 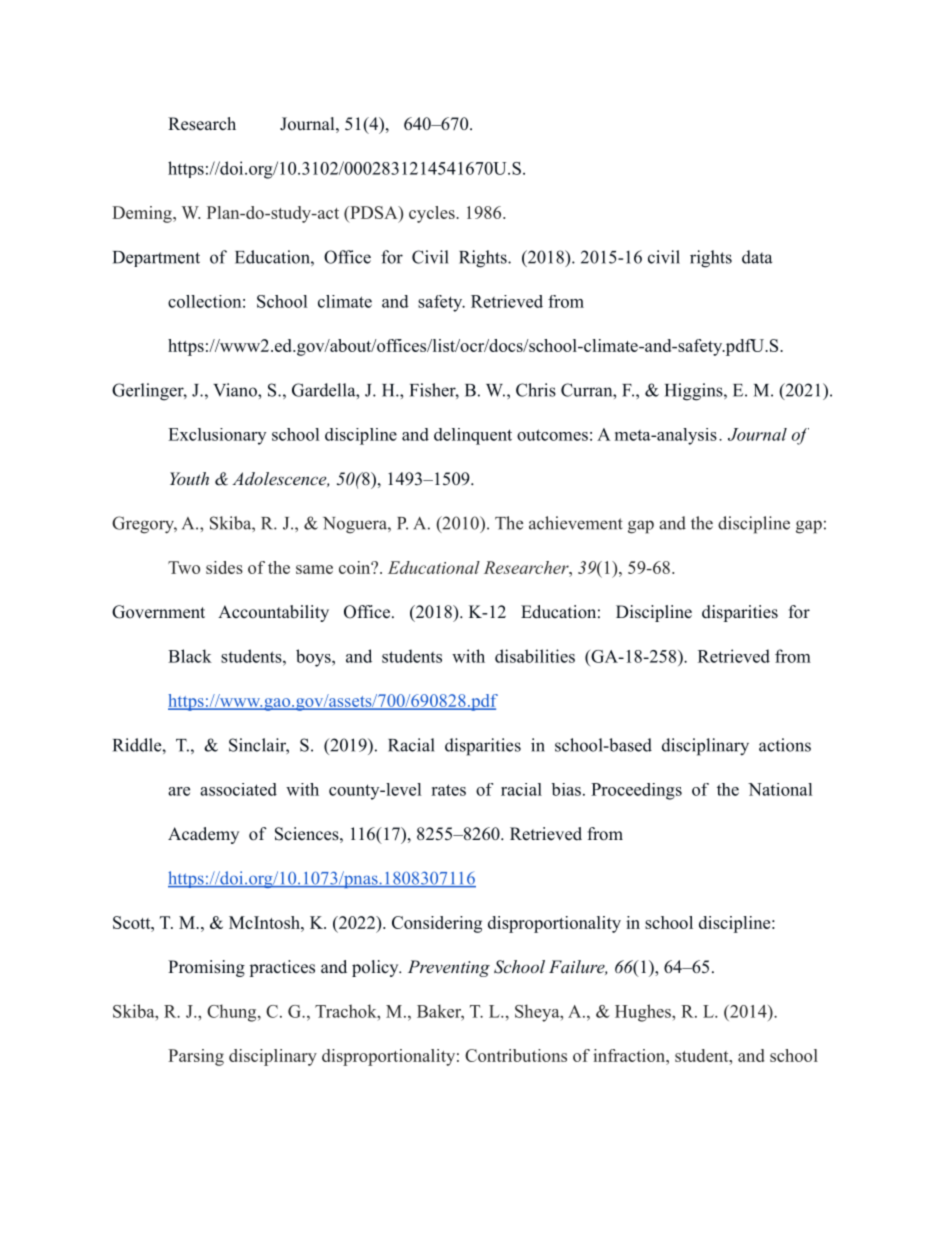 What do you see at coordinates (473, 436) in the page?
I see `delinquent` at bounding box center [473, 436].
